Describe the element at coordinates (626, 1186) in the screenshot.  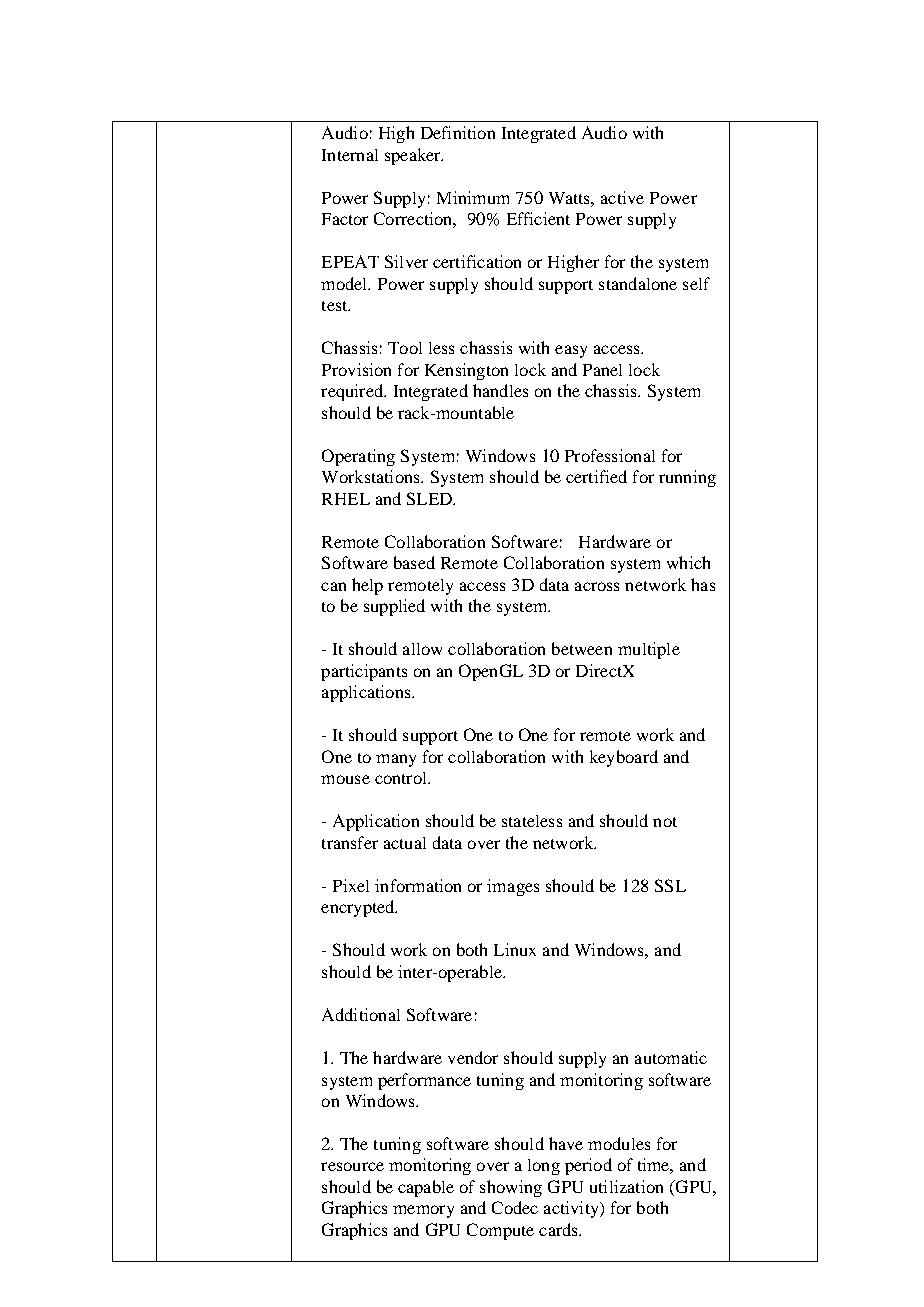
I see `utilization` at that location.
